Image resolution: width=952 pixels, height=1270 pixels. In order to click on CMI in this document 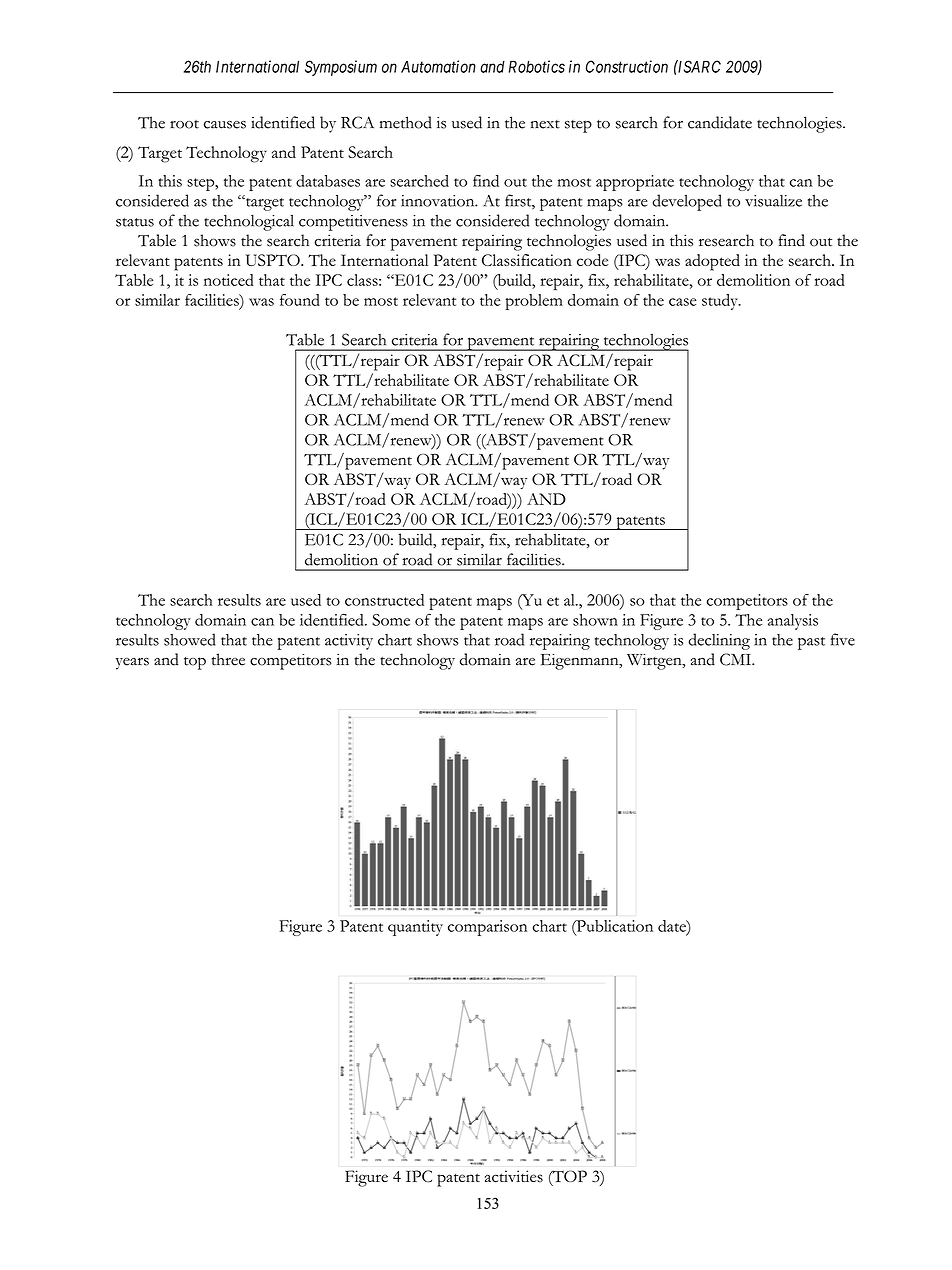, I will do `click(736, 659)`.
